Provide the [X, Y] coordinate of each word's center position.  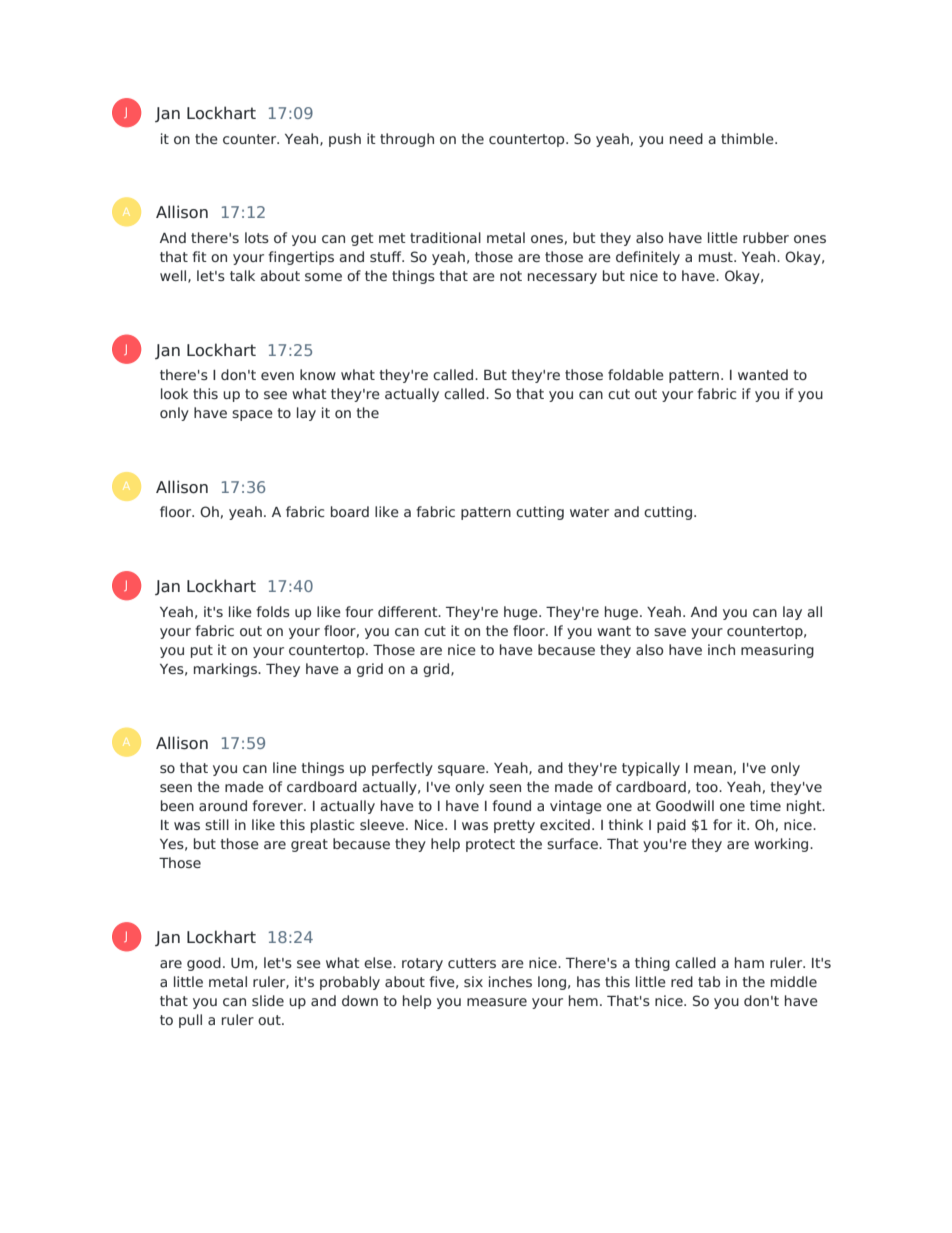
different [409, 611]
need [686, 138]
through [407, 140]
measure [497, 1002]
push [345, 140]
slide [268, 1000]
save [670, 632]
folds [273, 611]
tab [709, 981]
